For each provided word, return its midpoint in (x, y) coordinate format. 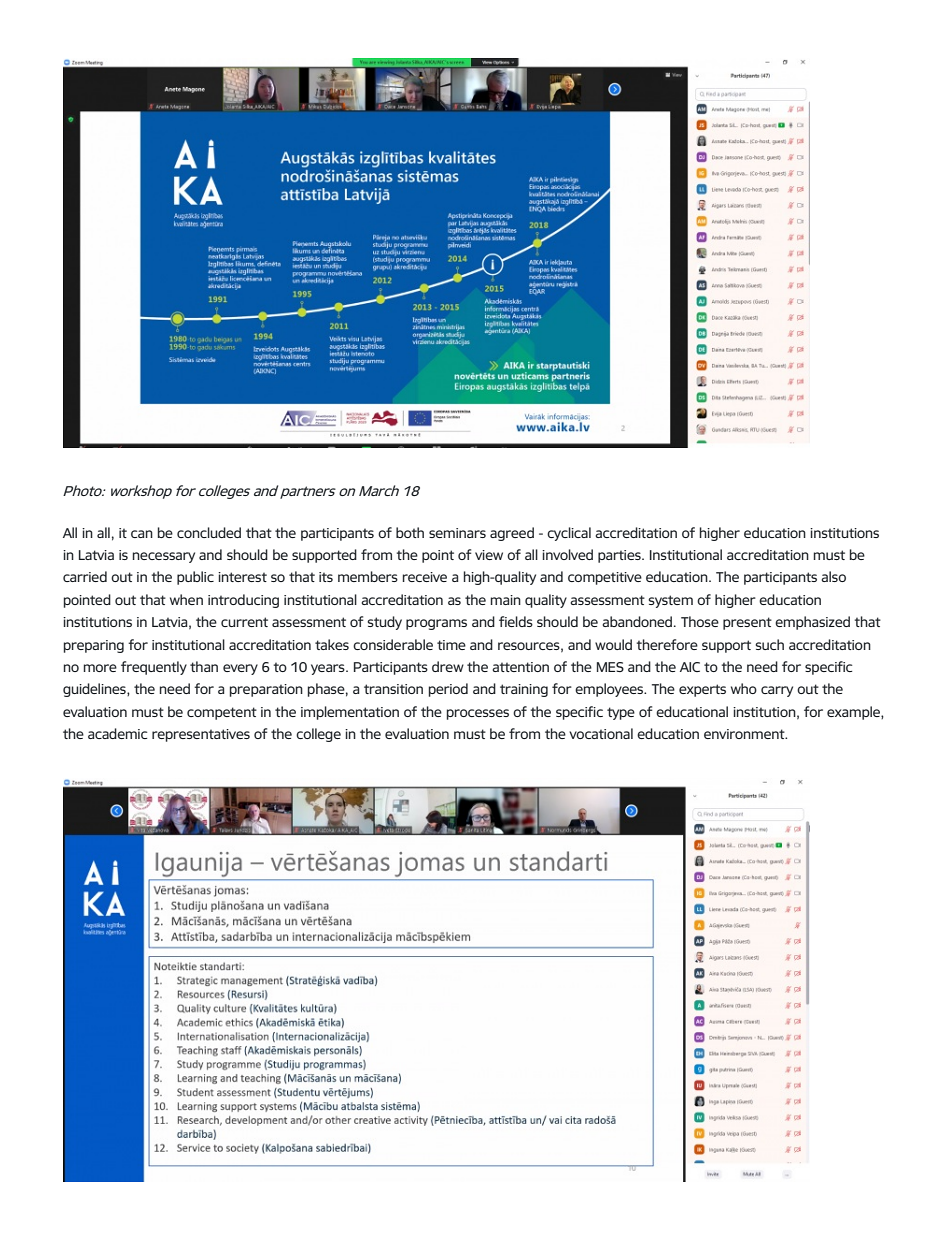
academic (117, 733)
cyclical (569, 534)
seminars (457, 533)
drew (448, 666)
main (506, 600)
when (186, 599)
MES (610, 667)
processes (478, 714)
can (142, 534)
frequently (154, 668)
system (670, 601)
